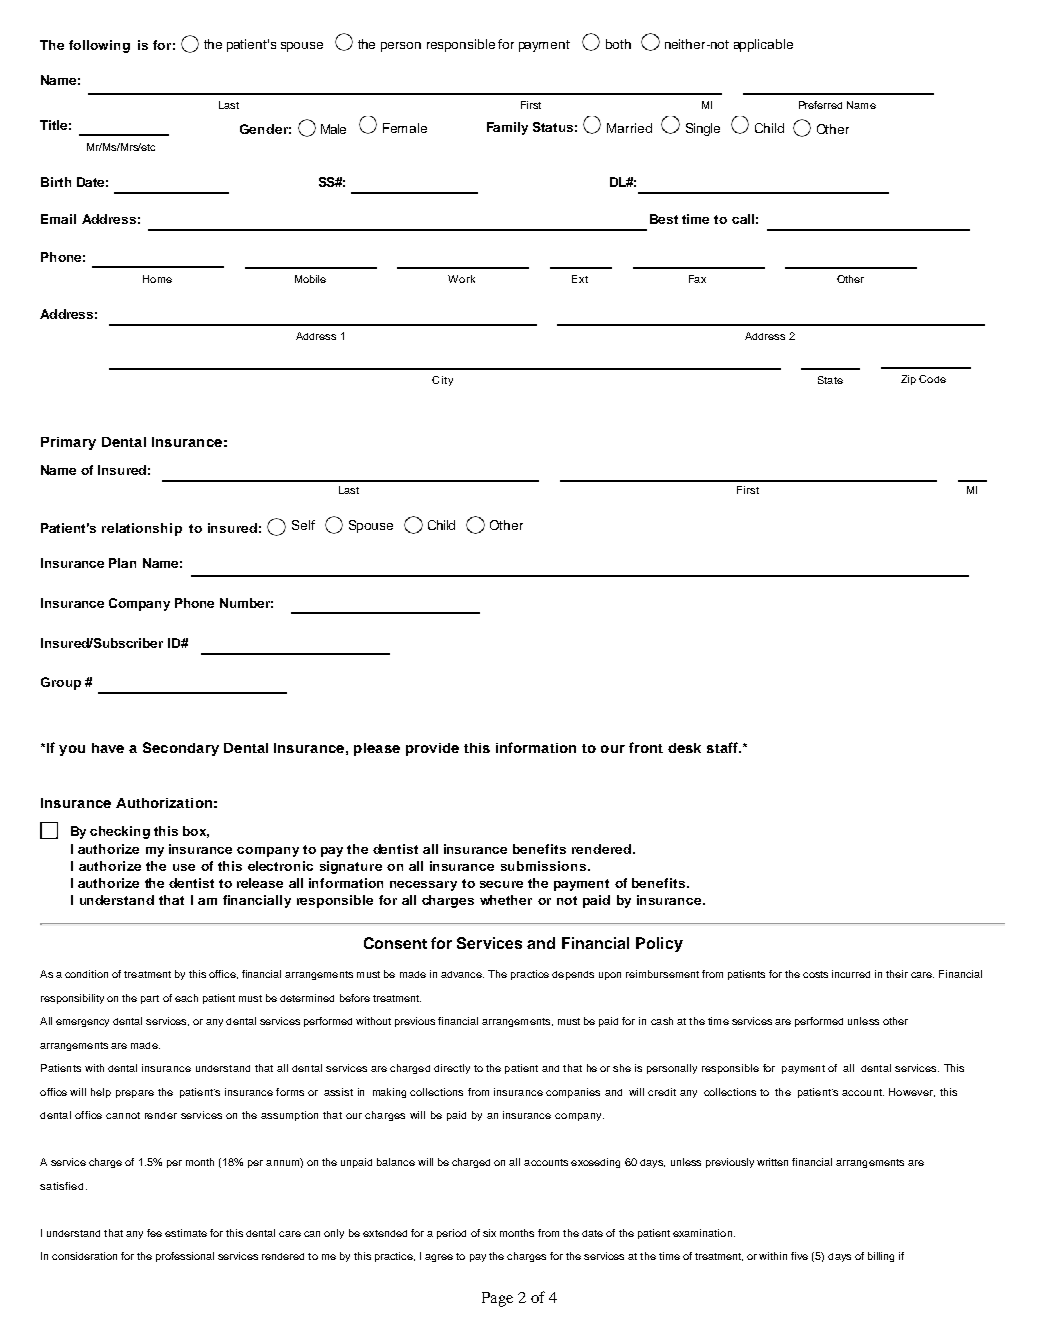  What do you see at coordinates (820, 105) in the screenshot?
I see `Preferred` at bounding box center [820, 105].
